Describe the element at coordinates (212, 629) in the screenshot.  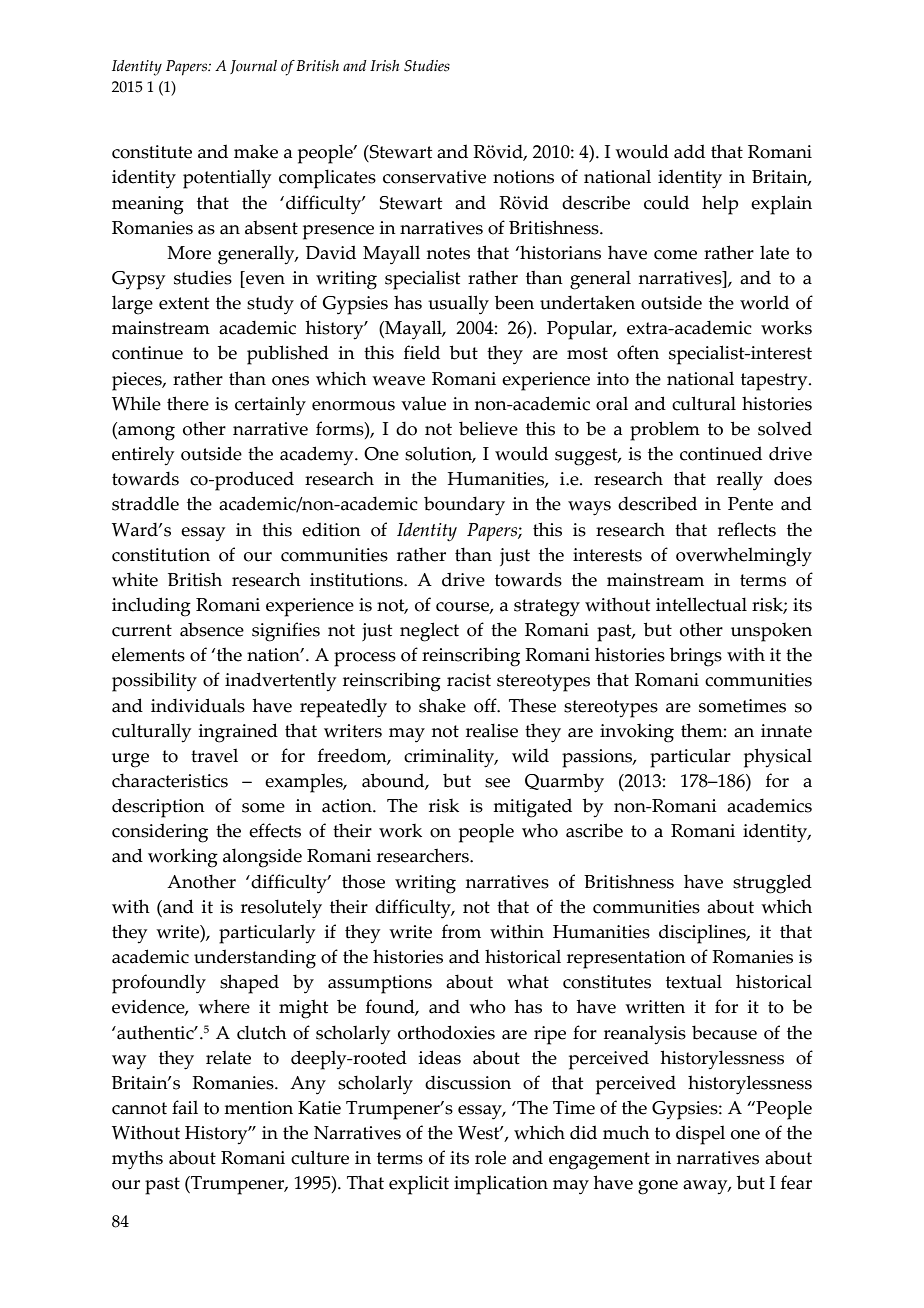
I see `absence` at that location.
